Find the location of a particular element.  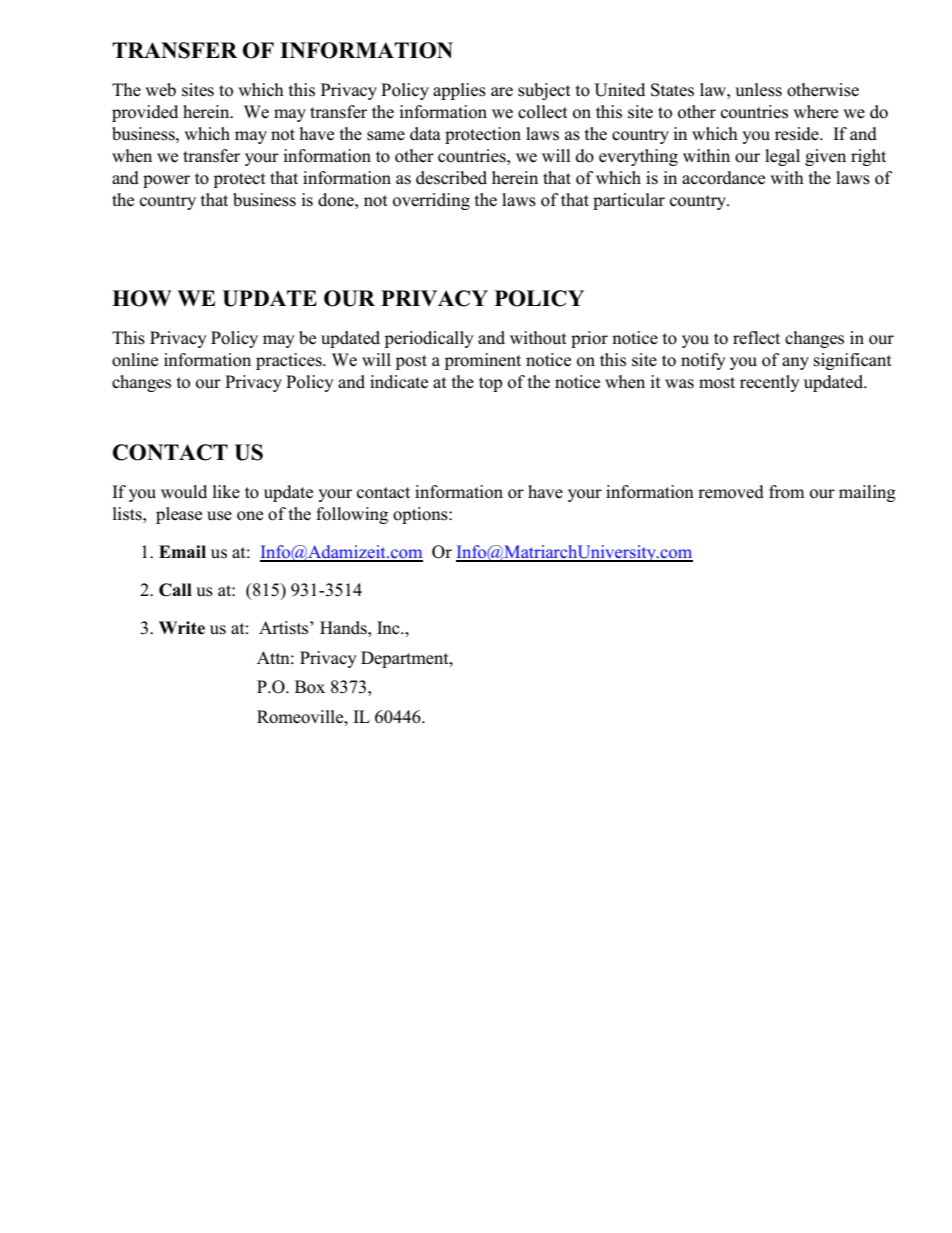

like is located at coordinates (226, 491).
